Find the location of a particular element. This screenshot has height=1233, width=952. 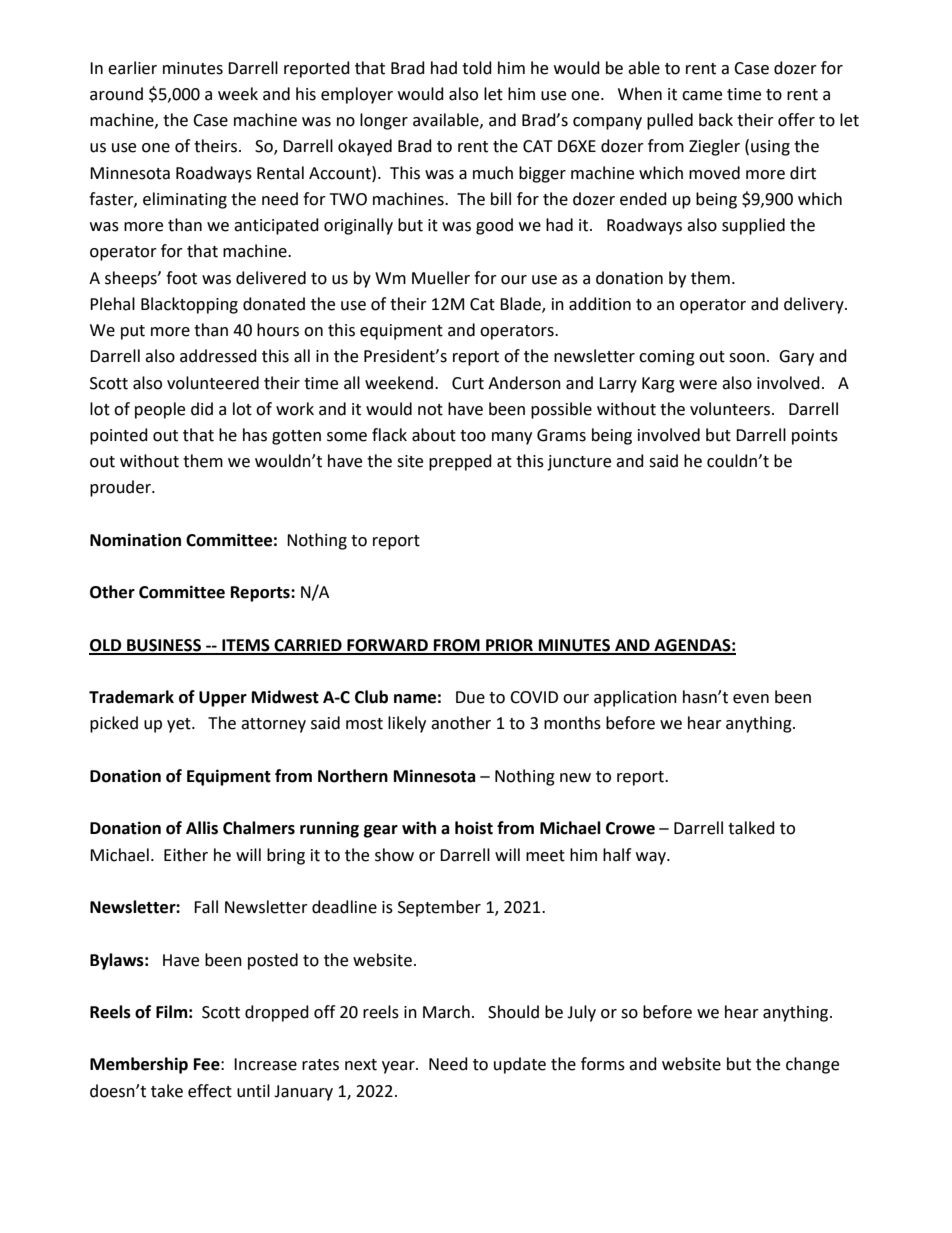

earlier is located at coordinates (132, 68).
